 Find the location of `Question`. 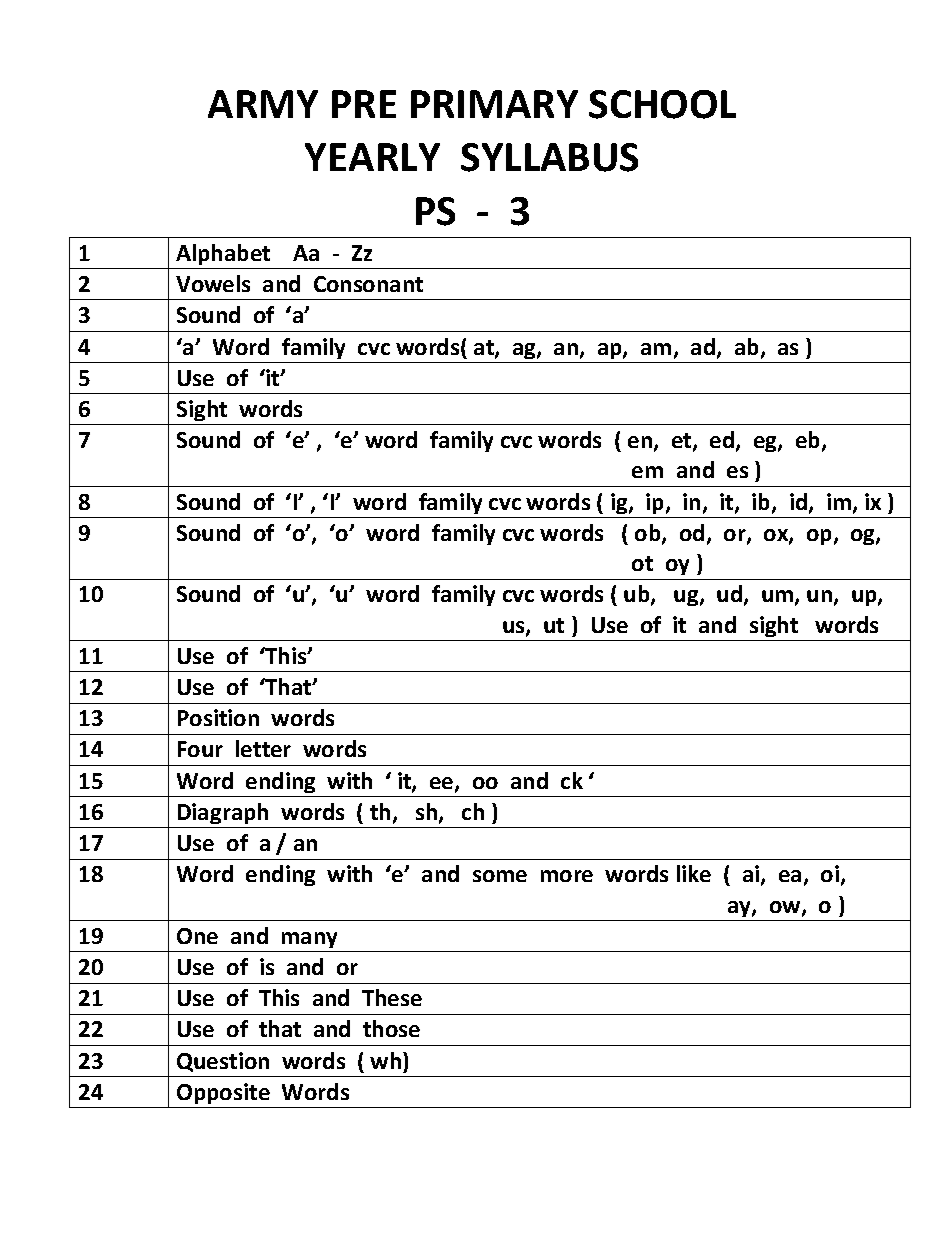

Question is located at coordinates (223, 1062).
